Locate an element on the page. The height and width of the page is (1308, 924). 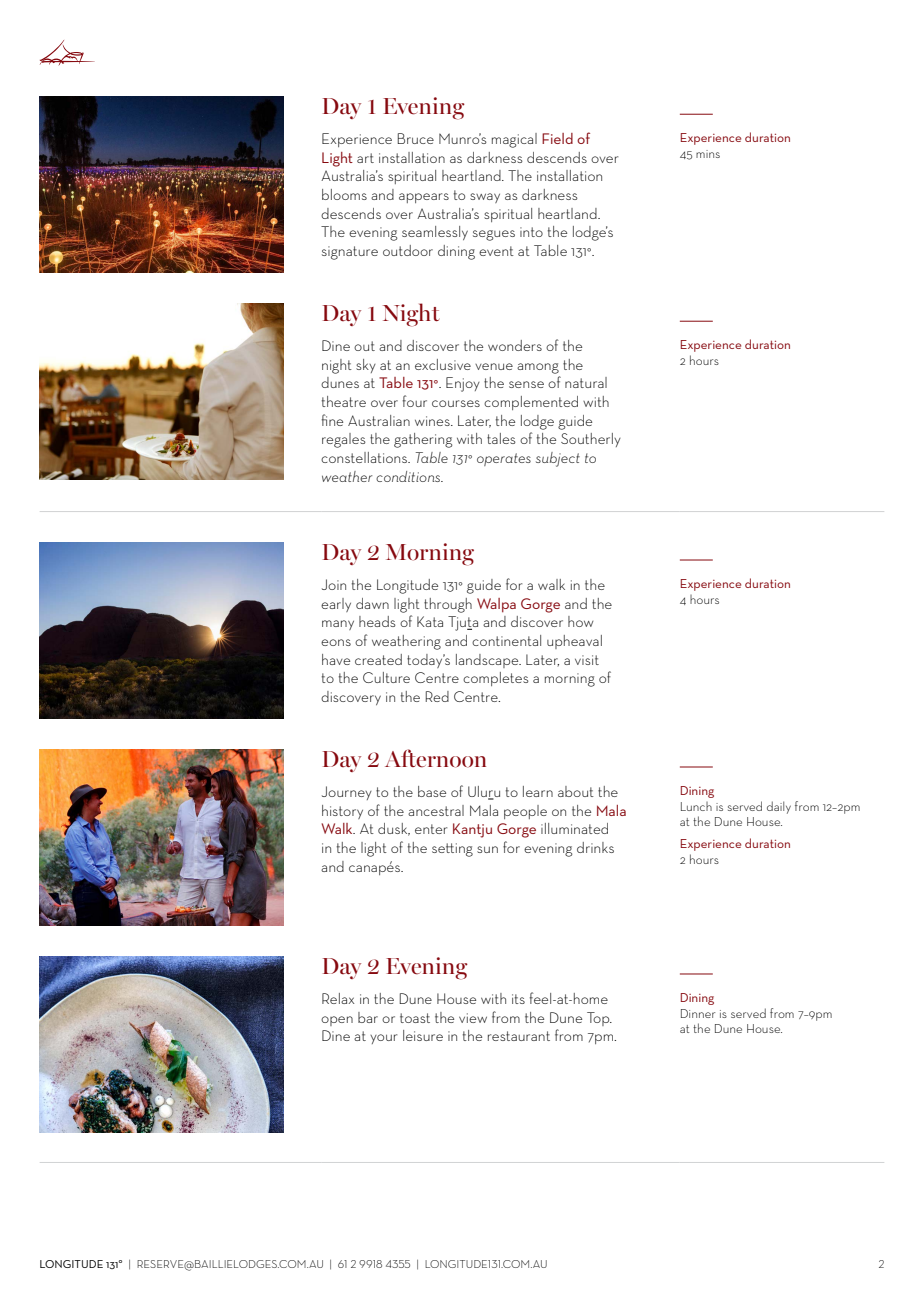
Field is located at coordinates (557, 138).
